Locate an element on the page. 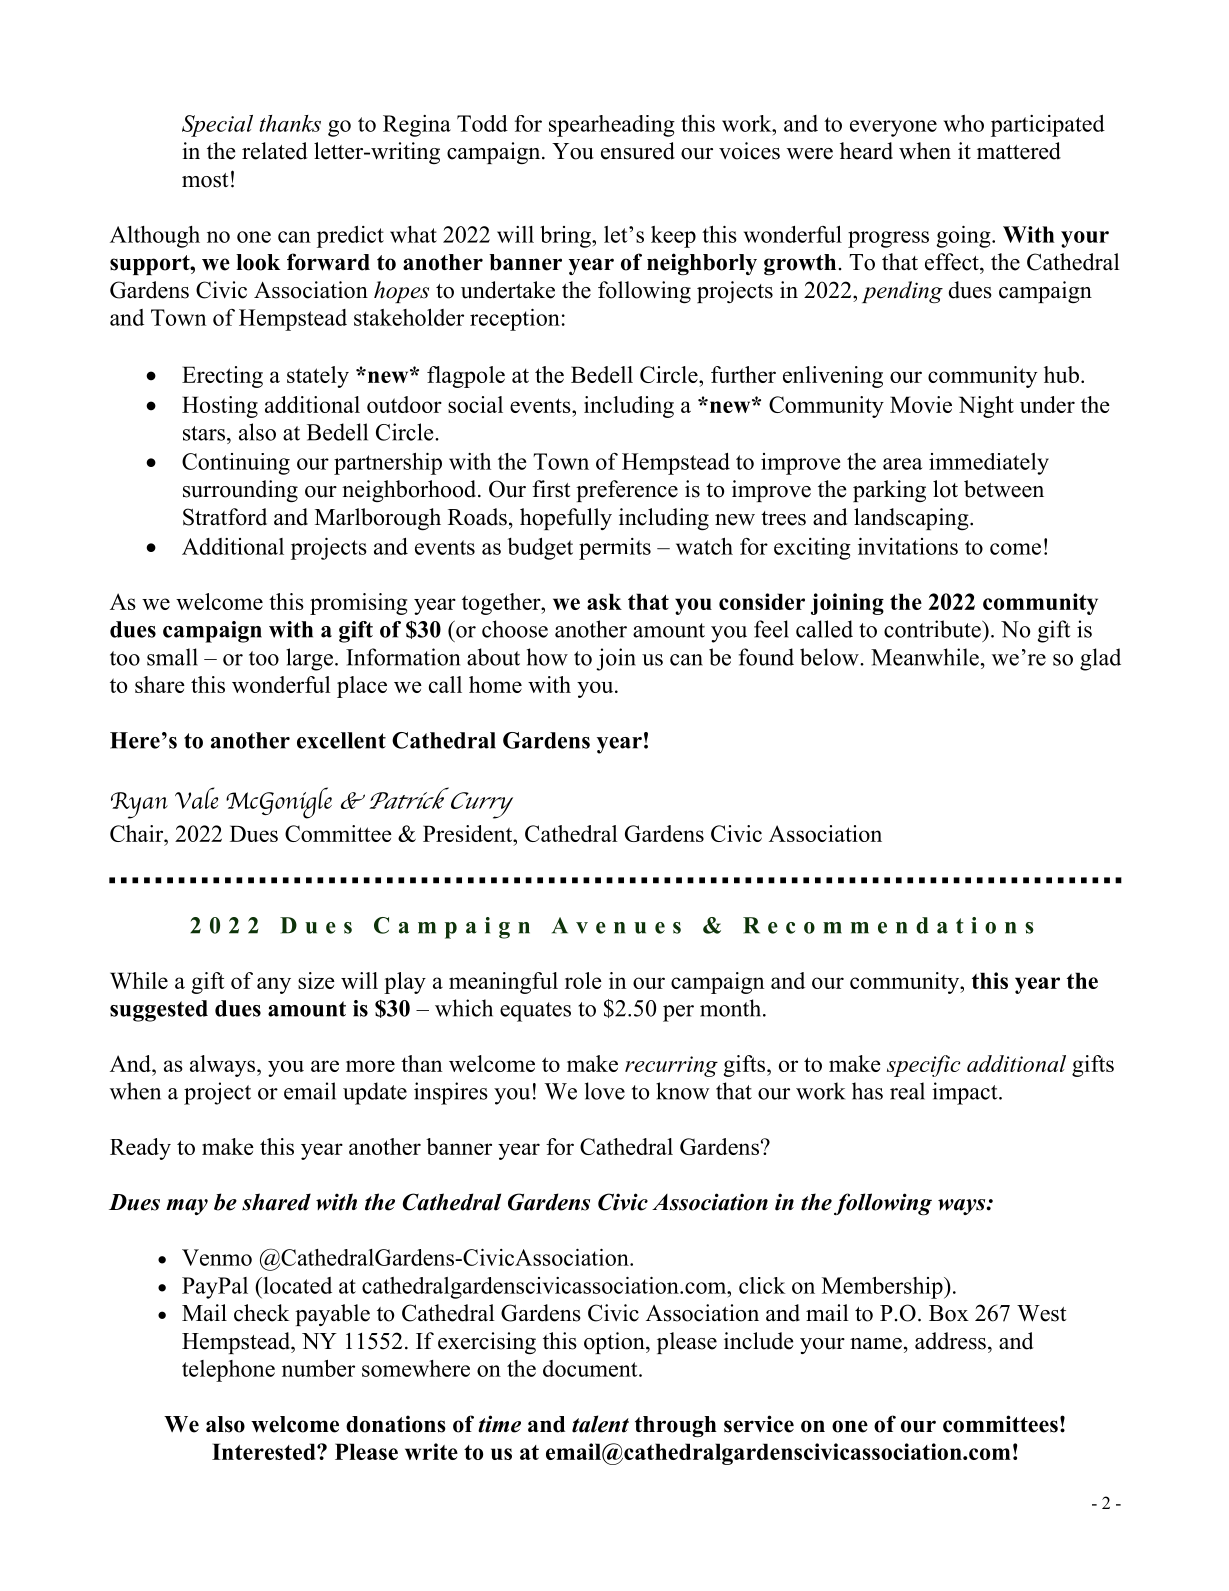 Image resolution: width=1229 pixels, height=1591 pixels. any is located at coordinates (274, 985).
